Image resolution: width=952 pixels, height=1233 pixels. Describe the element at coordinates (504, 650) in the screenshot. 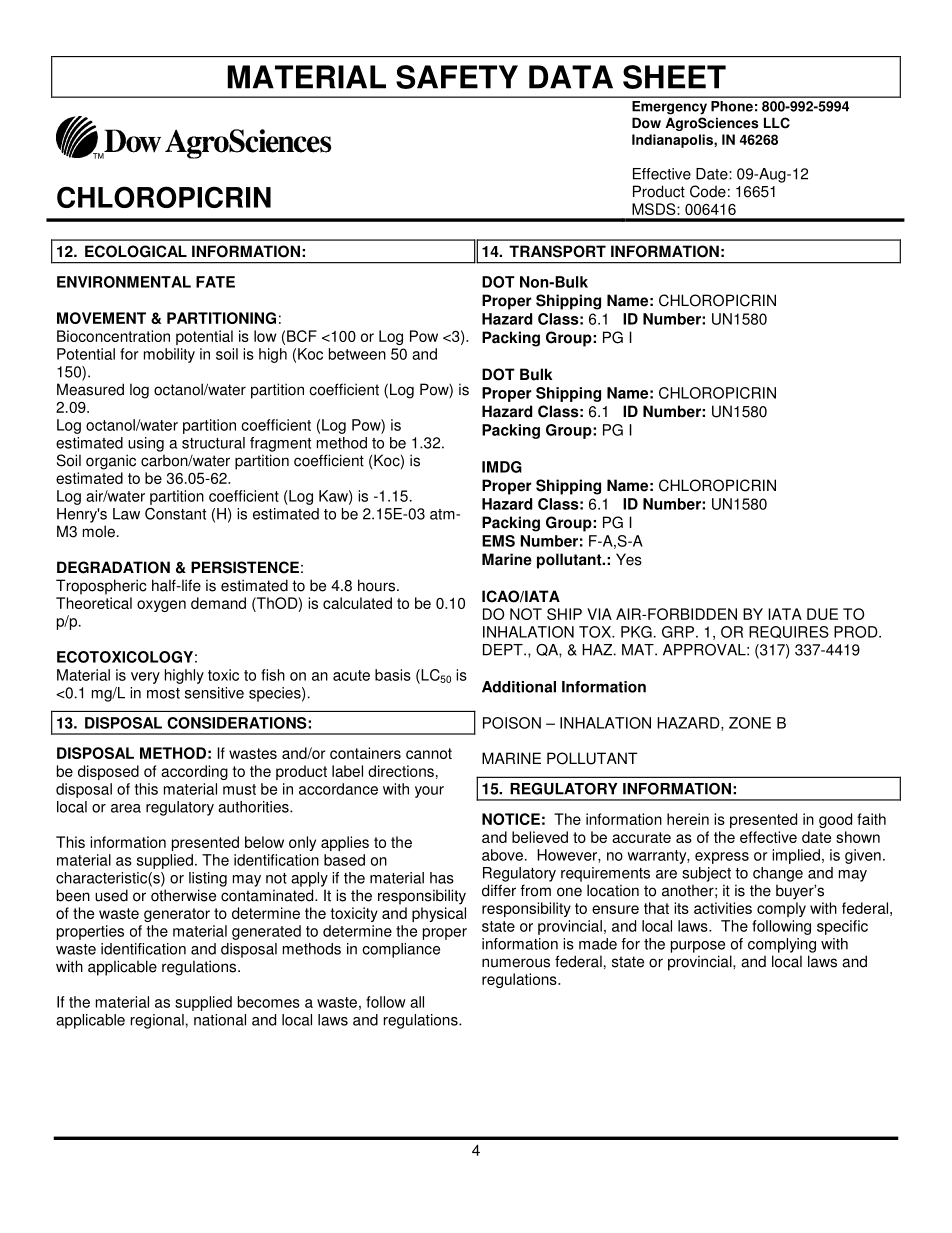

I see `DEPT` at that location.
